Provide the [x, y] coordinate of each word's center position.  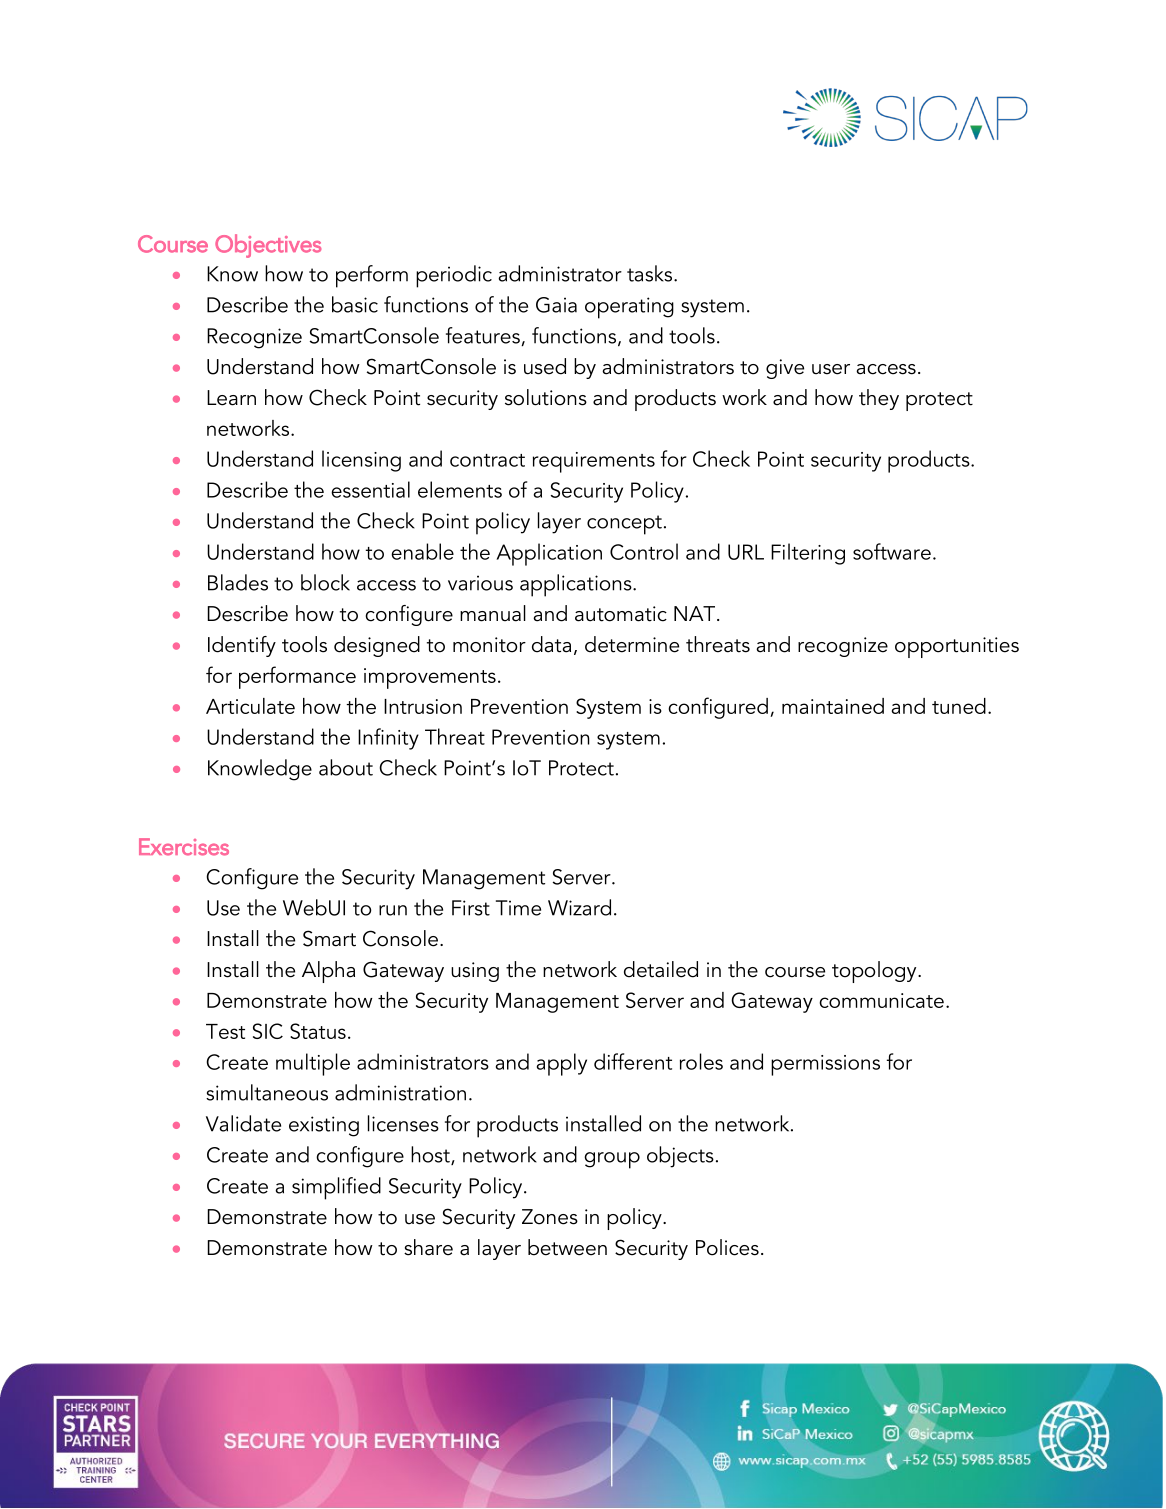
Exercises [184, 847]
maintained [833, 706]
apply [562, 1064]
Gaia [556, 305]
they [879, 399]
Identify [242, 646]
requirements [594, 462]
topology [875, 972]
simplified [336, 1188]
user [831, 369]
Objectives [268, 246]
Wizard [579, 907]
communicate [881, 1000]
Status [318, 1031]
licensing [361, 461]
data [551, 644]
